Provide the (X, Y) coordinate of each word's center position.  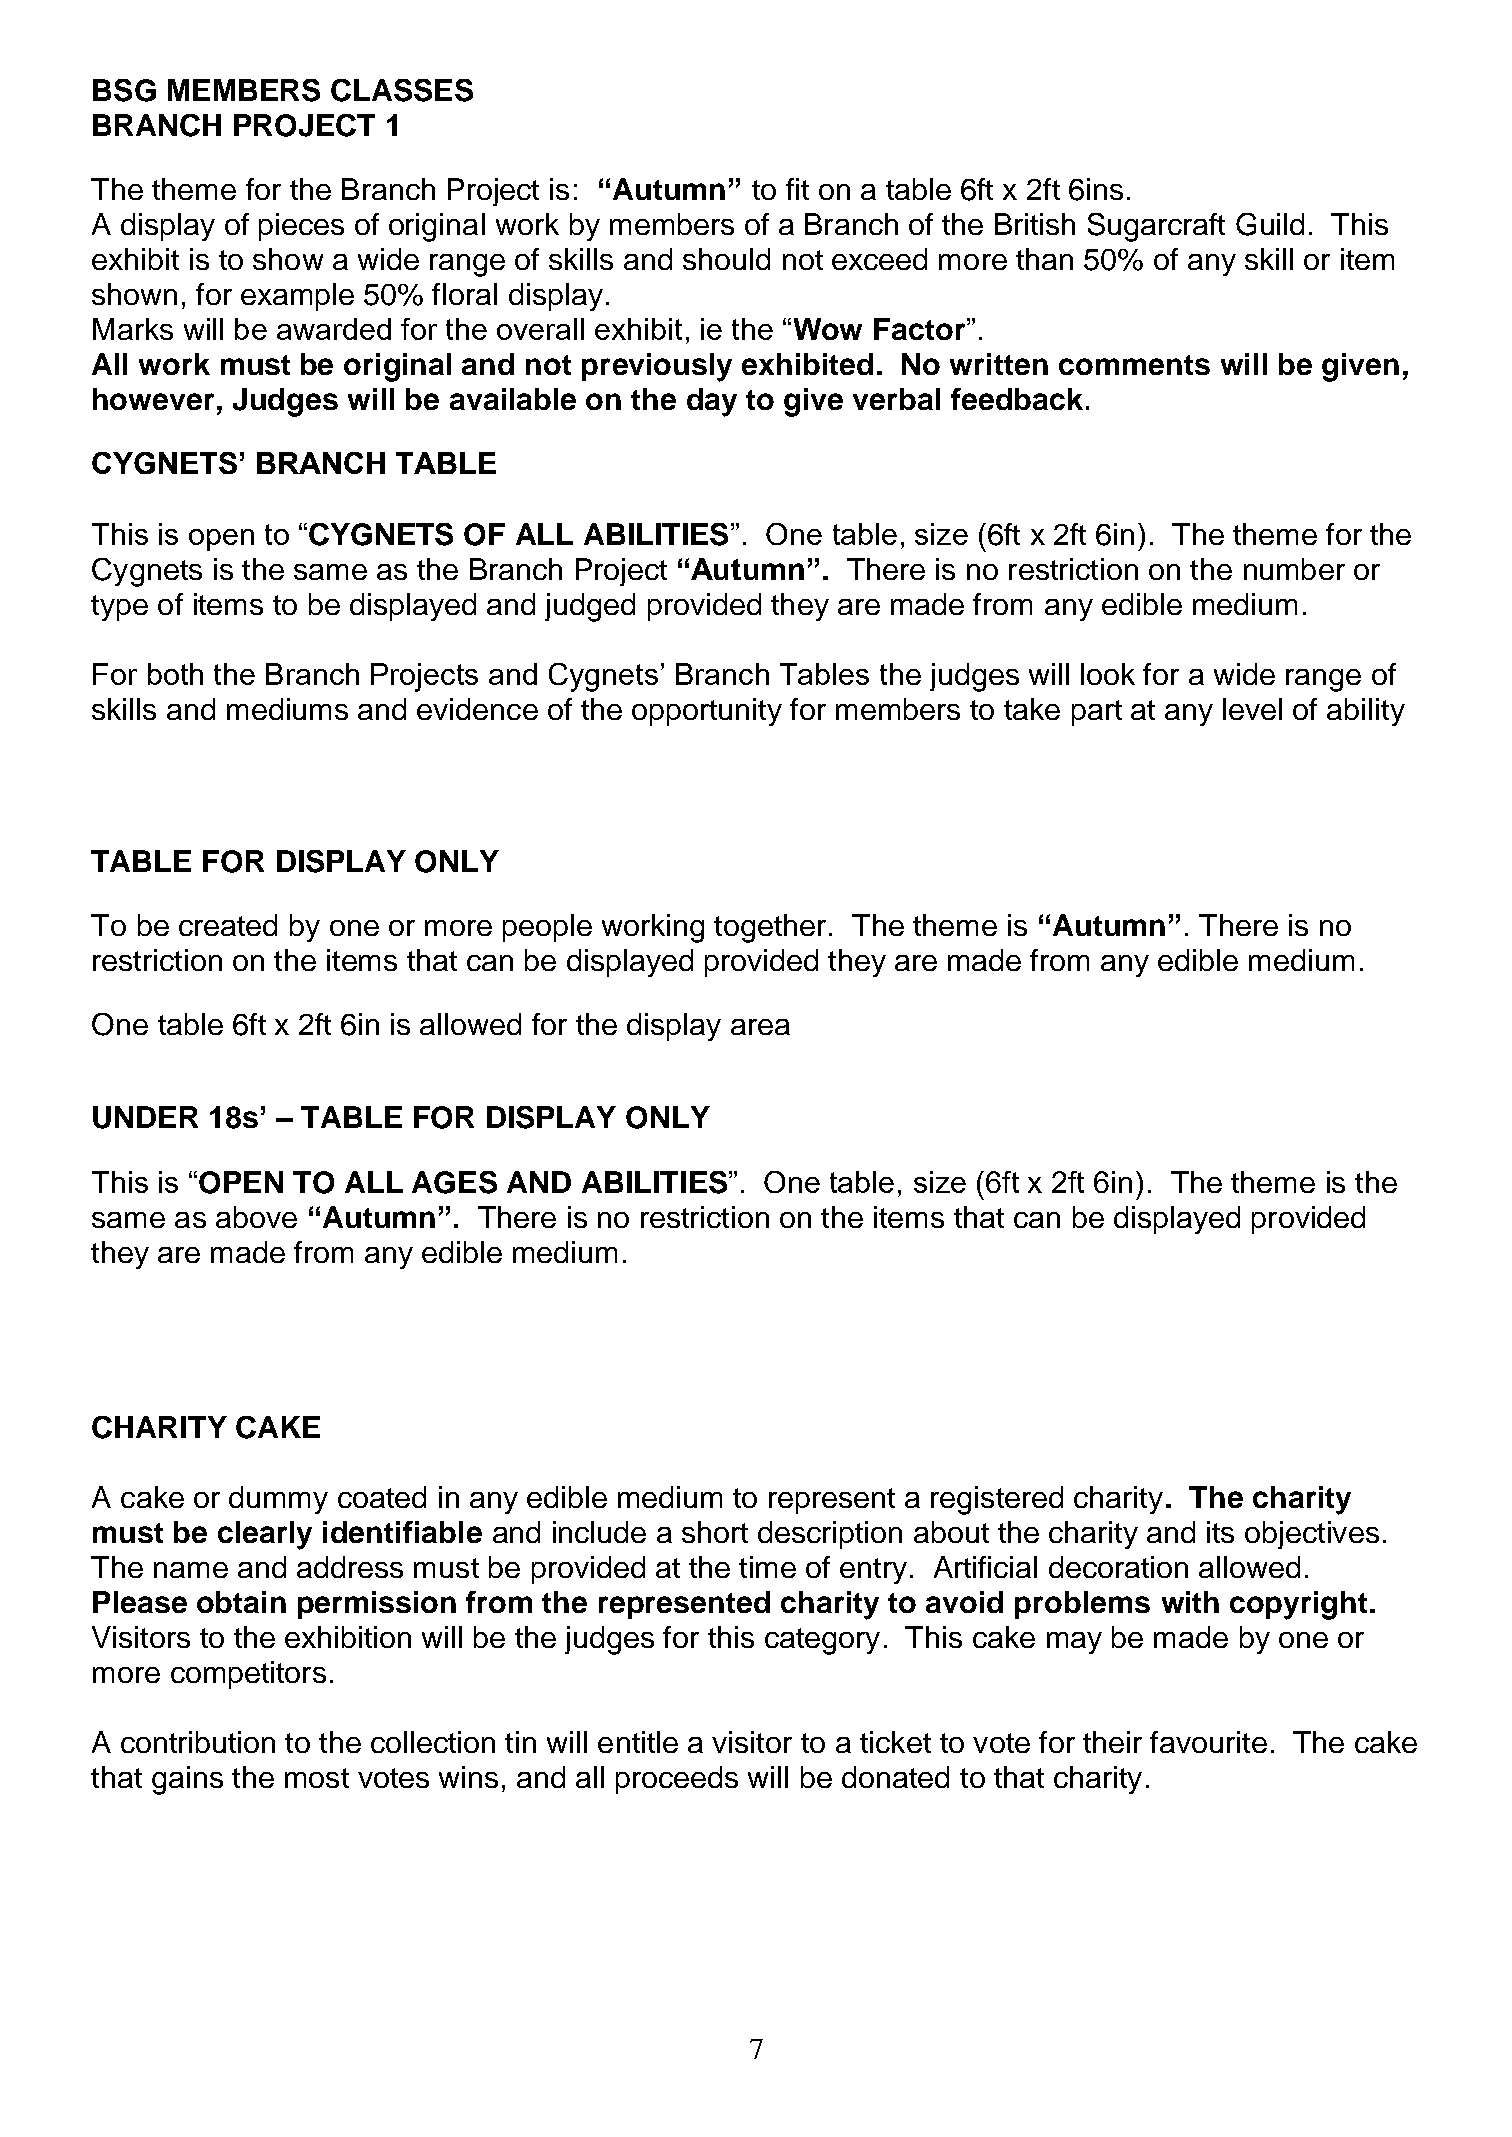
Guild (1270, 224)
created (228, 925)
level (1252, 709)
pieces (301, 227)
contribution (198, 1742)
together (770, 928)
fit (797, 189)
